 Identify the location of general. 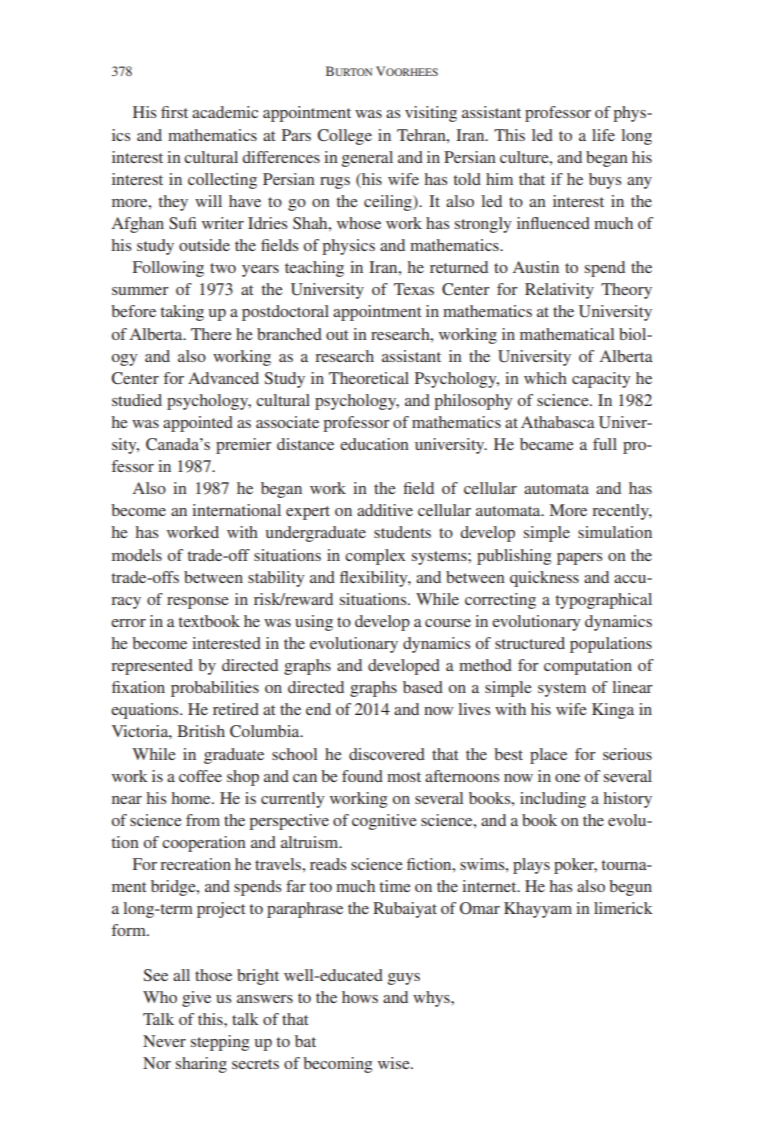
(367, 159).
